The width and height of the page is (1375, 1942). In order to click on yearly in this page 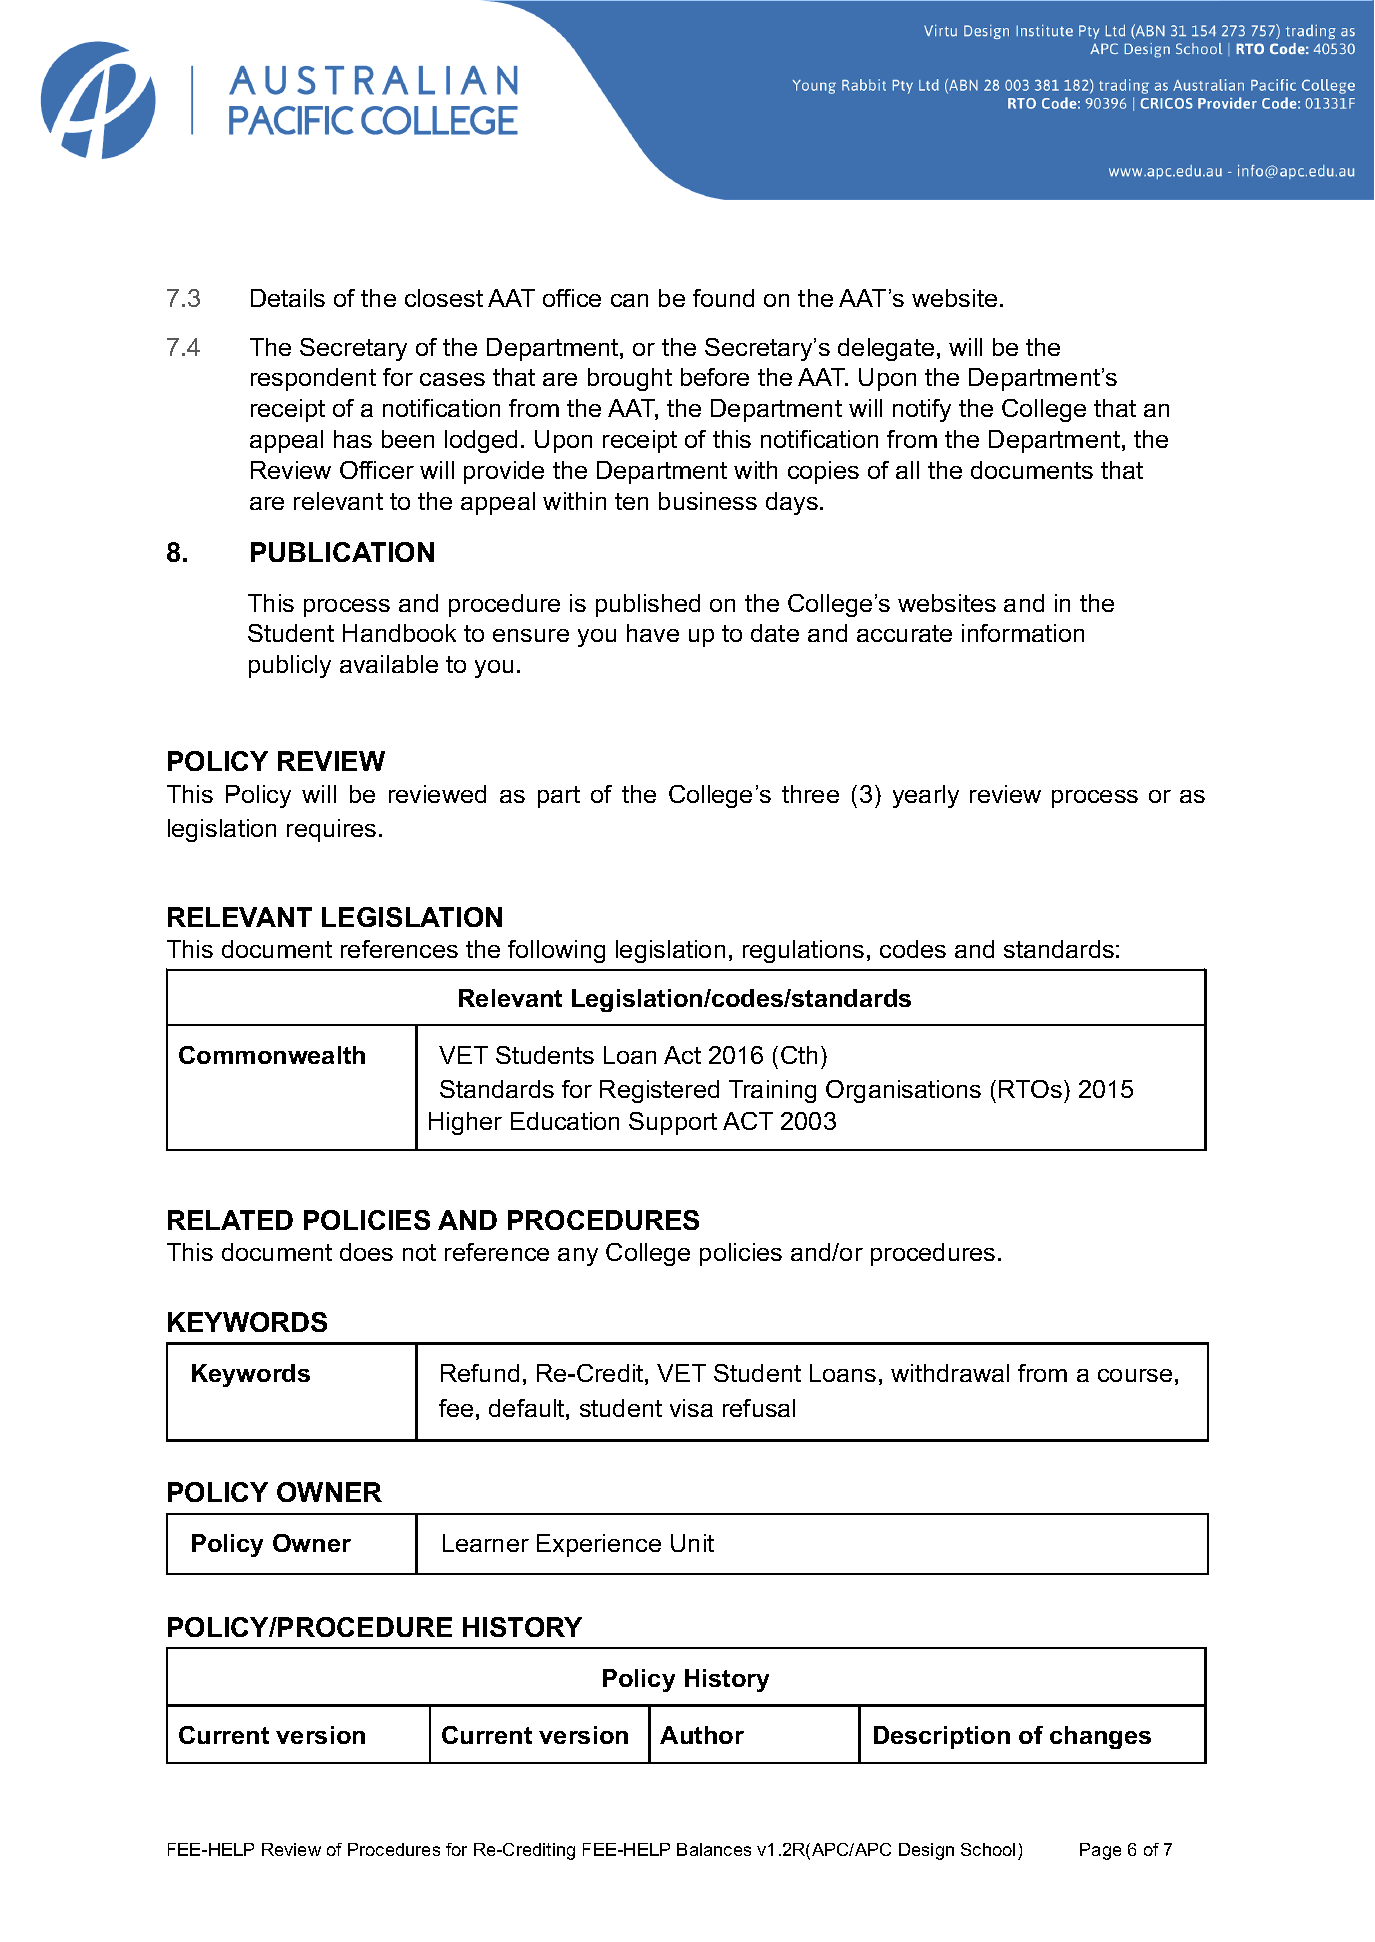, I will do `click(926, 796)`.
